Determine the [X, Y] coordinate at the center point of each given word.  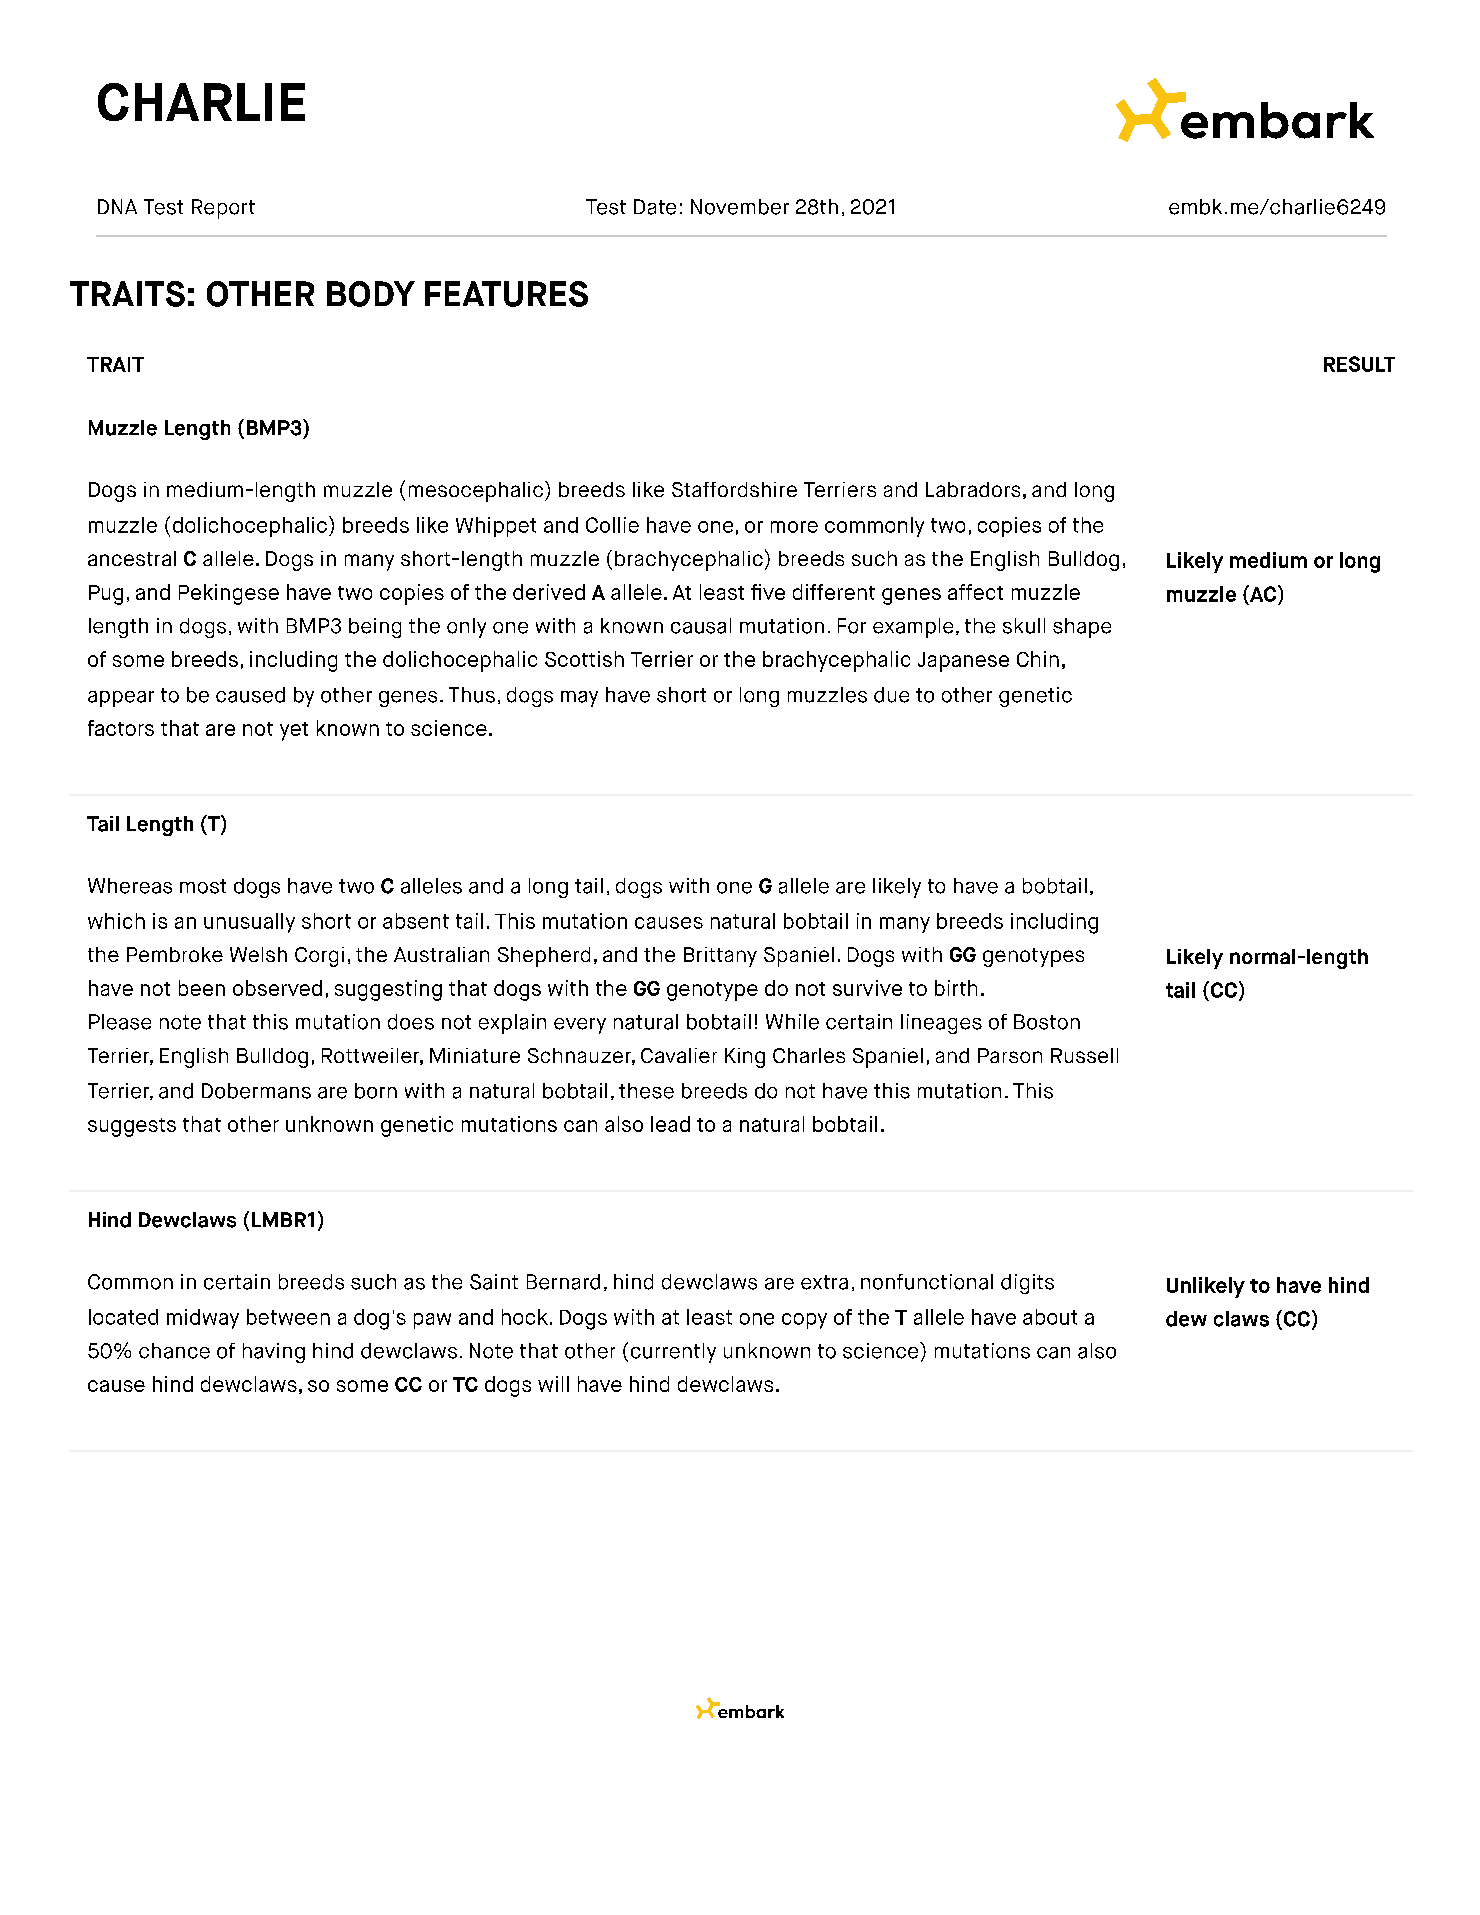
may [579, 699]
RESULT [1359, 364]
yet [294, 731]
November [740, 207]
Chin [1038, 659]
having [274, 1353]
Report [223, 209]
